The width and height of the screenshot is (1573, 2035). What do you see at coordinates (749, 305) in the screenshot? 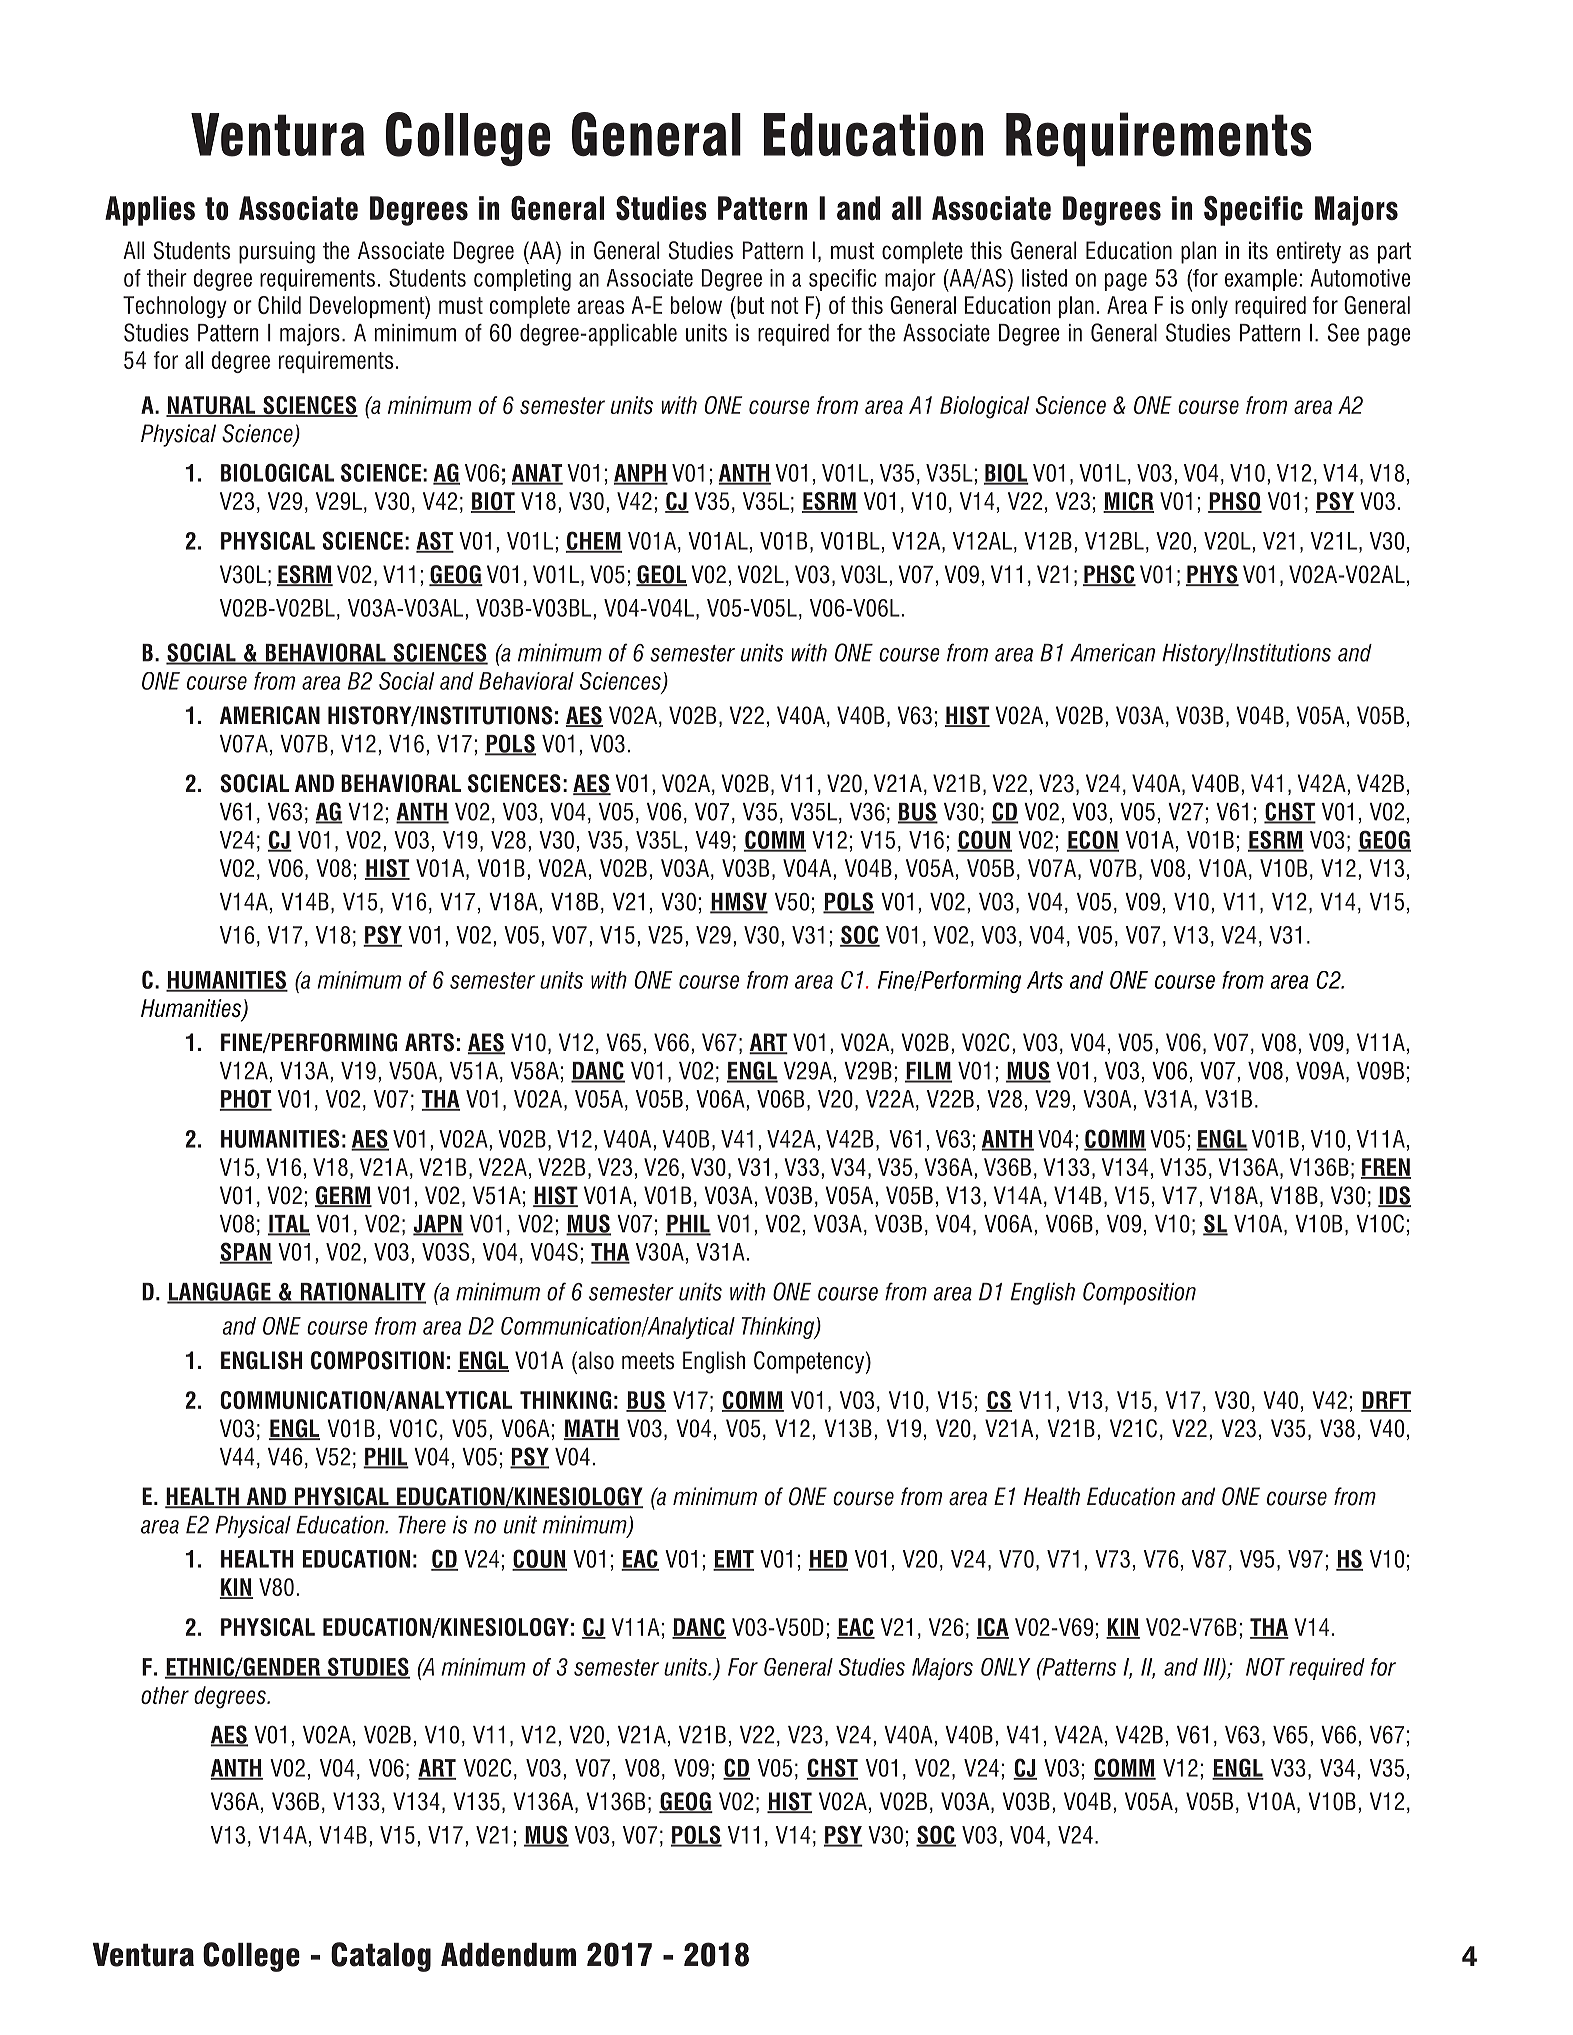
I see `but` at bounding box center [749, 305].
